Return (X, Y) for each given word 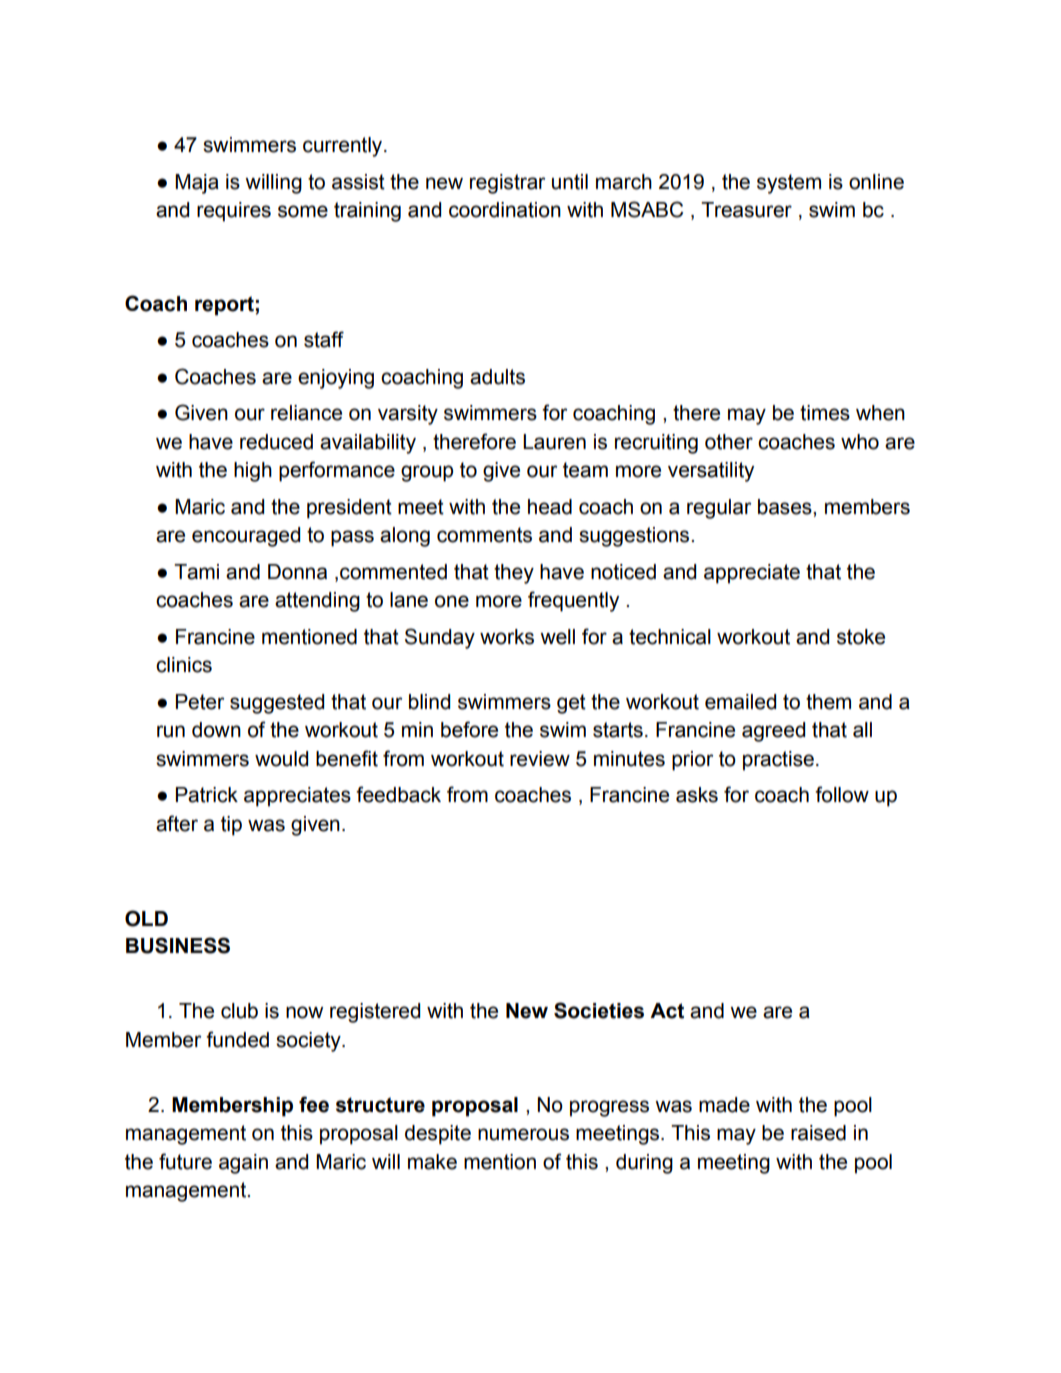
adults (497, 377)
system (789, 184)
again (243, 1164)
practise (778, 761)
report (225, 306)
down (216, 730)
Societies (599, 1010)
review (540, 759)
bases (786, 507)
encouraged (246, 537)
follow (842, 794)
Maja (197, 184)
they (514, 574)
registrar (507, 184)
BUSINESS (178, 945)
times (825, 413)
